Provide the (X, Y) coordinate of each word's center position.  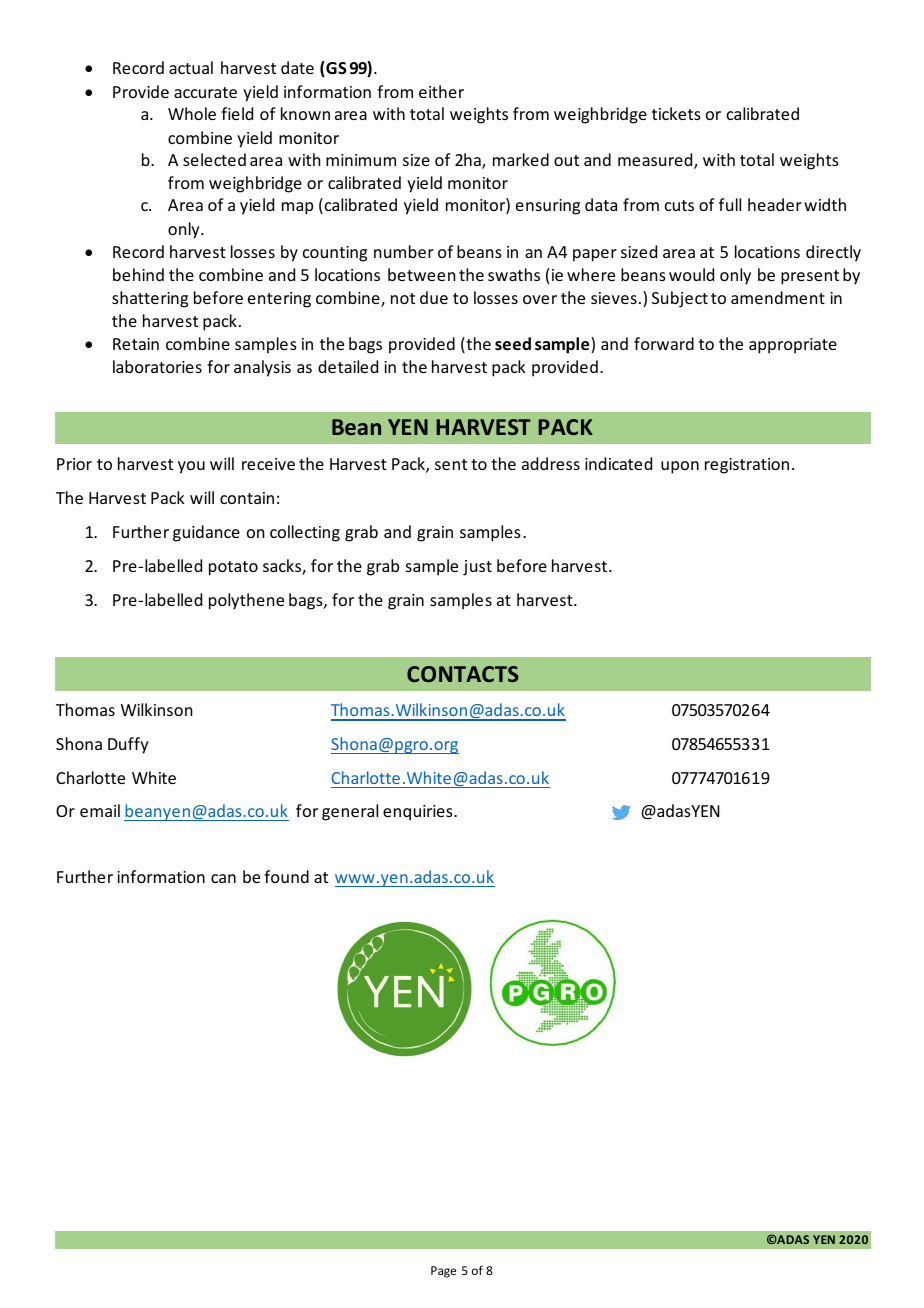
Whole (192, 113)
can (223, 878)
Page (443, 1272)
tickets (676, 113)
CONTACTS (462, 674)
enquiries (419, 813)
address (551, 463)
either (441, 91)
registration (747, 466)
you (191, 467)
